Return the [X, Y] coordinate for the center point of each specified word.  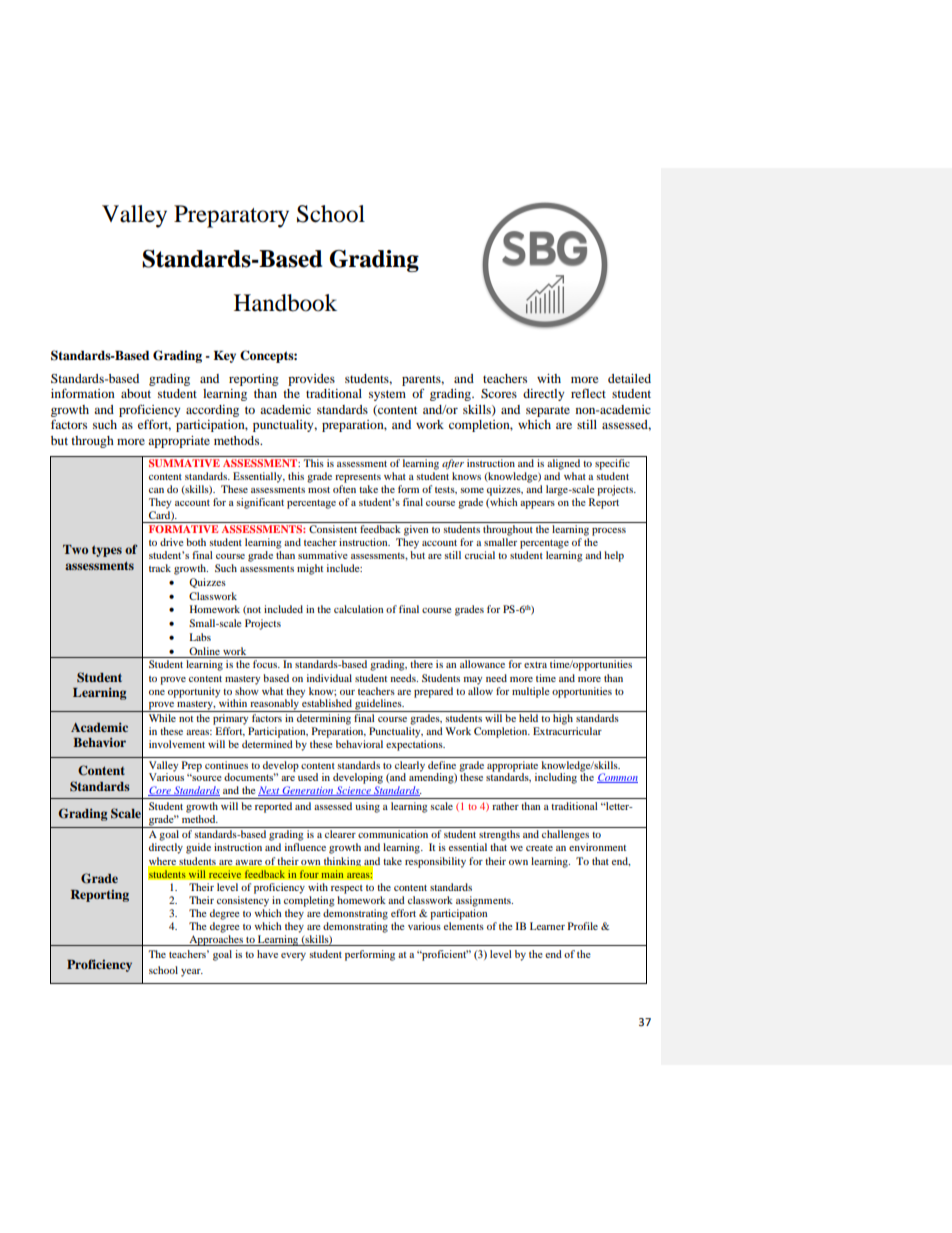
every [293, 957]
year [192, 973]
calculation [358, 609]
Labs [200, 637]
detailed [629, 378]
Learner [547, 926]
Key [225, 356]
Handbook [285, 303]
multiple [531, 692]
